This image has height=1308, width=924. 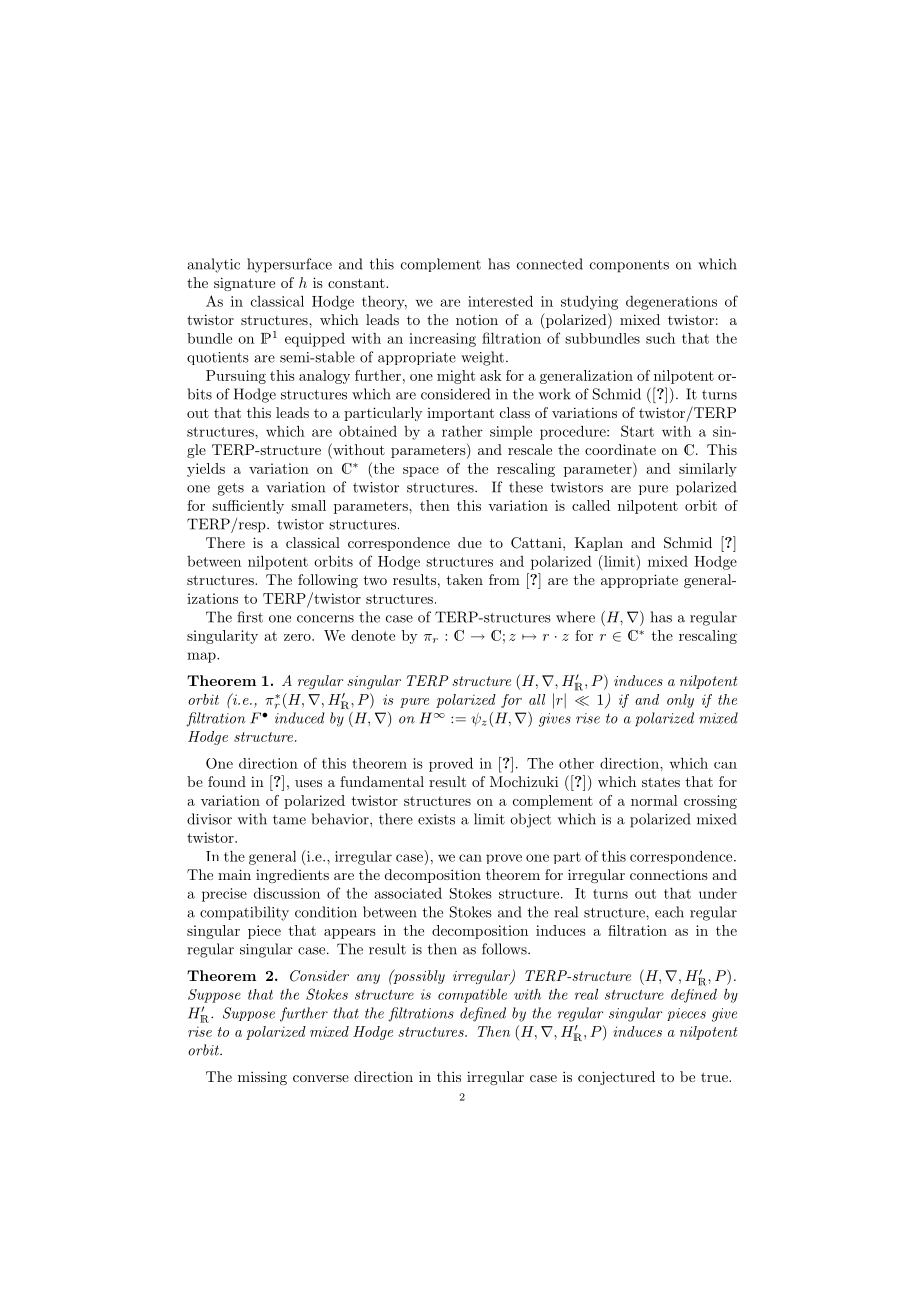 What do you see at coordinates (262, 1078) in the image?
I see `missing` at bounding box center [262, 1078].
